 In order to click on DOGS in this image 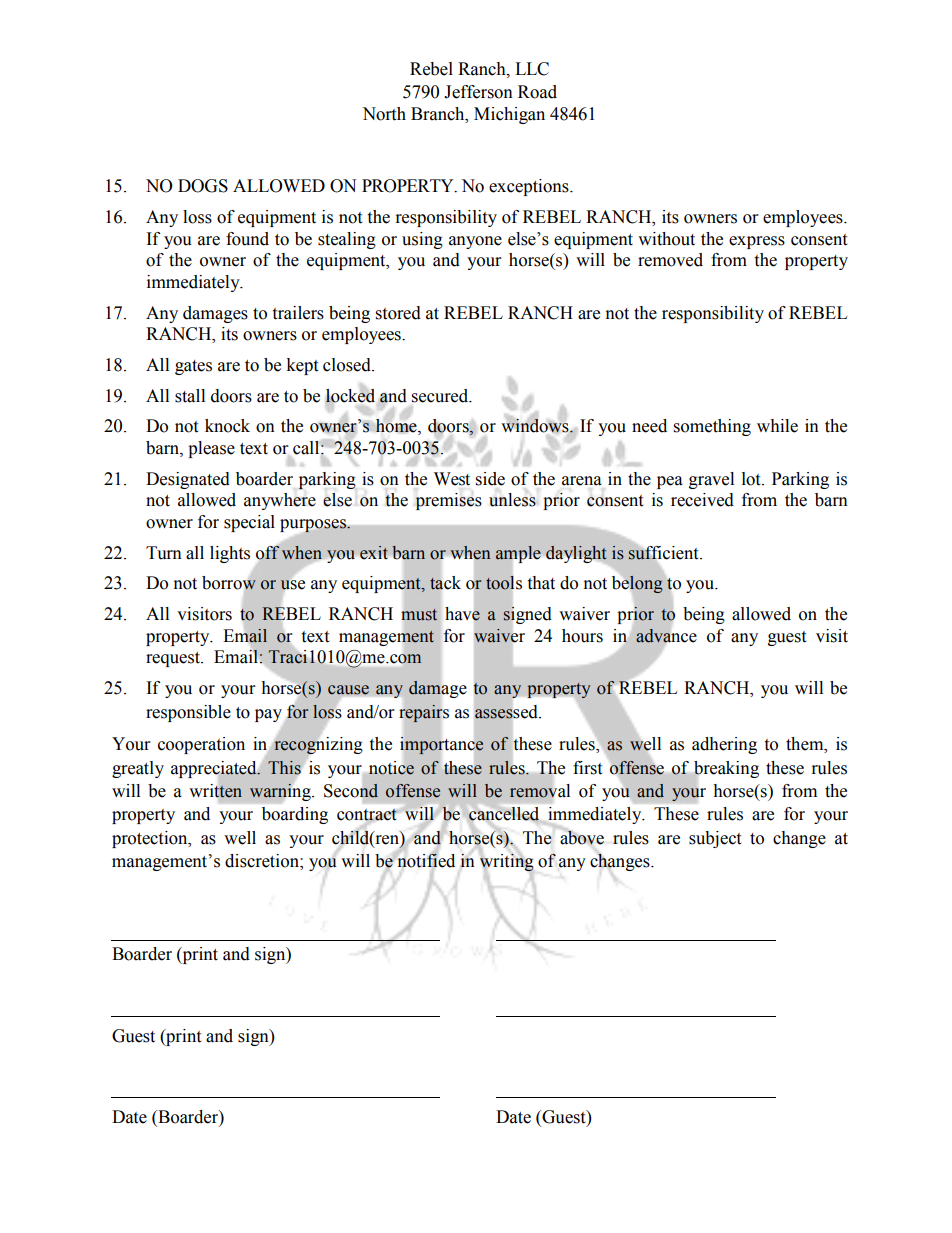, I will do `click(203, 186)`.
